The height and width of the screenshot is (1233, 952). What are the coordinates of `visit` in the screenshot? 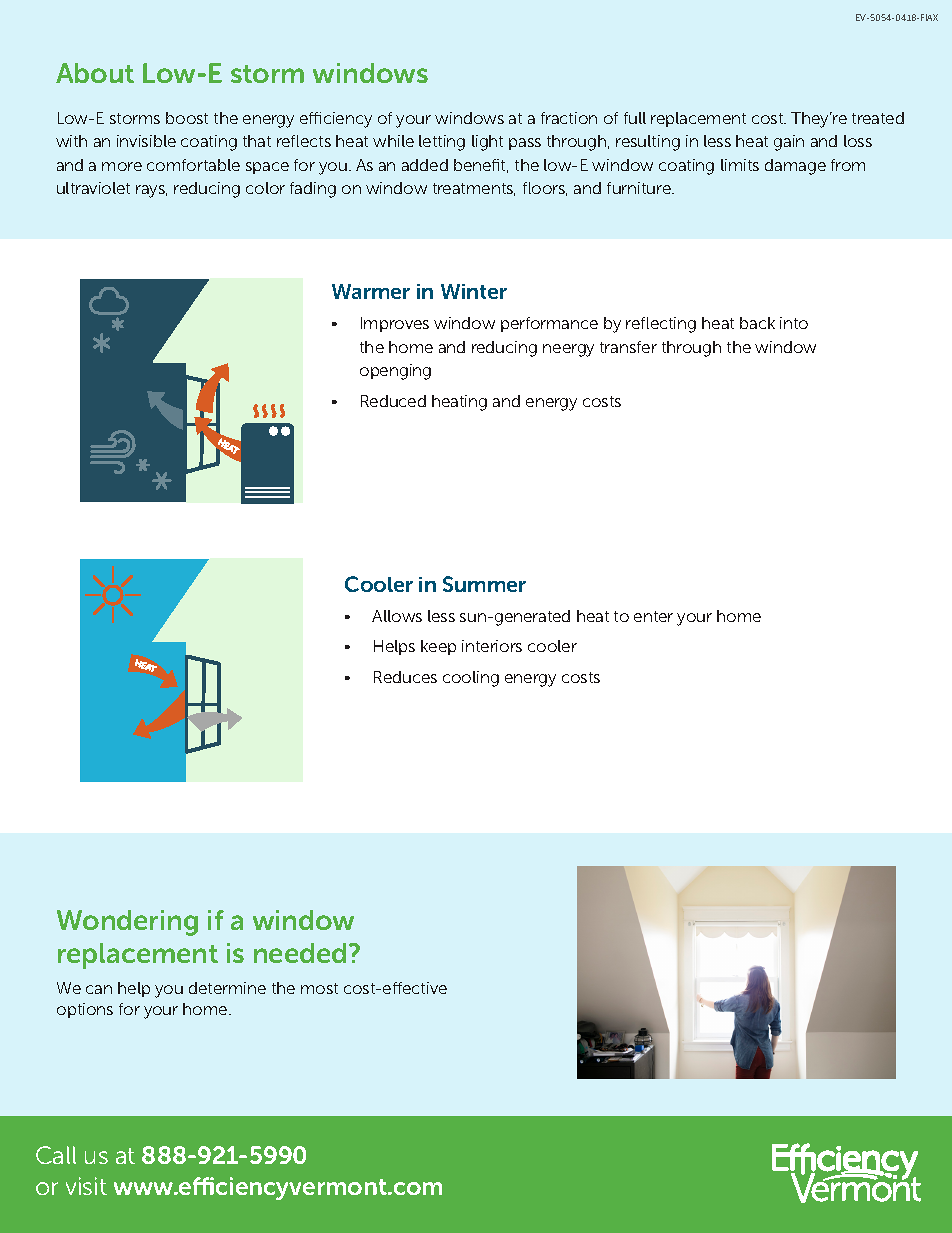 It's located at (86, 1186).
